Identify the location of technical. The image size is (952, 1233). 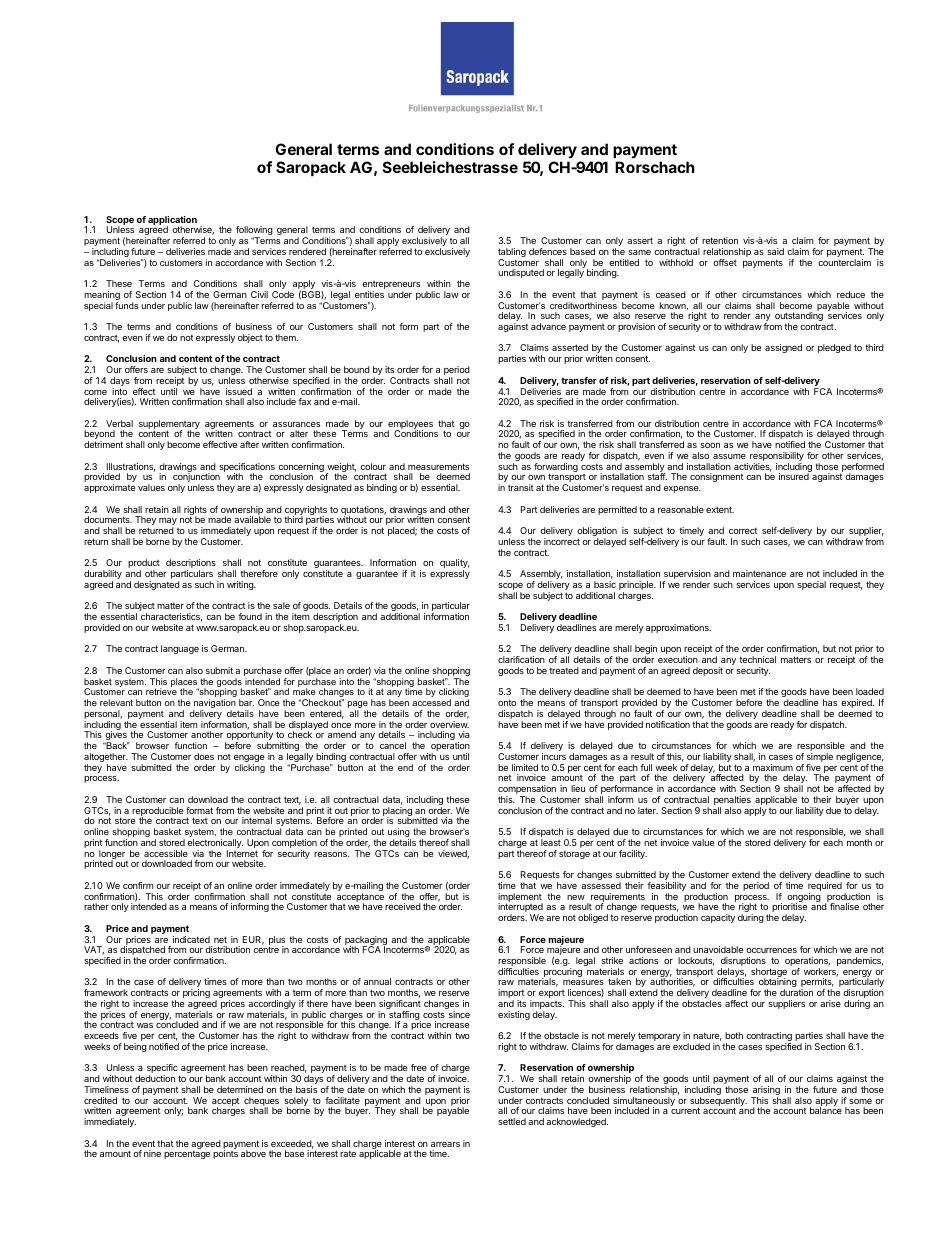
(757, 659).
